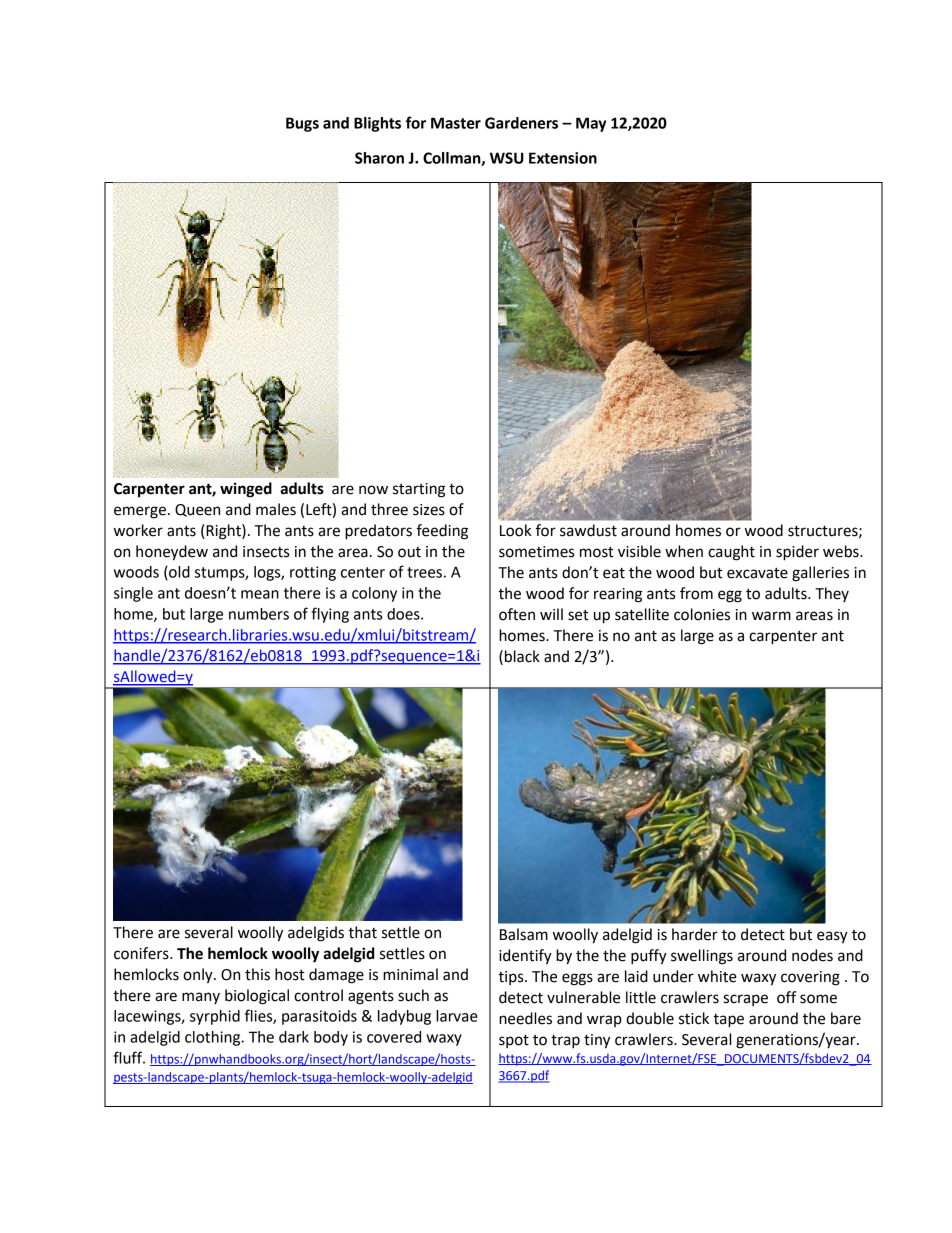 The width and height of the image is (952, 1233). Describe the element at coordinates (302, 124) in the image. I see `Bugs` at that location.
